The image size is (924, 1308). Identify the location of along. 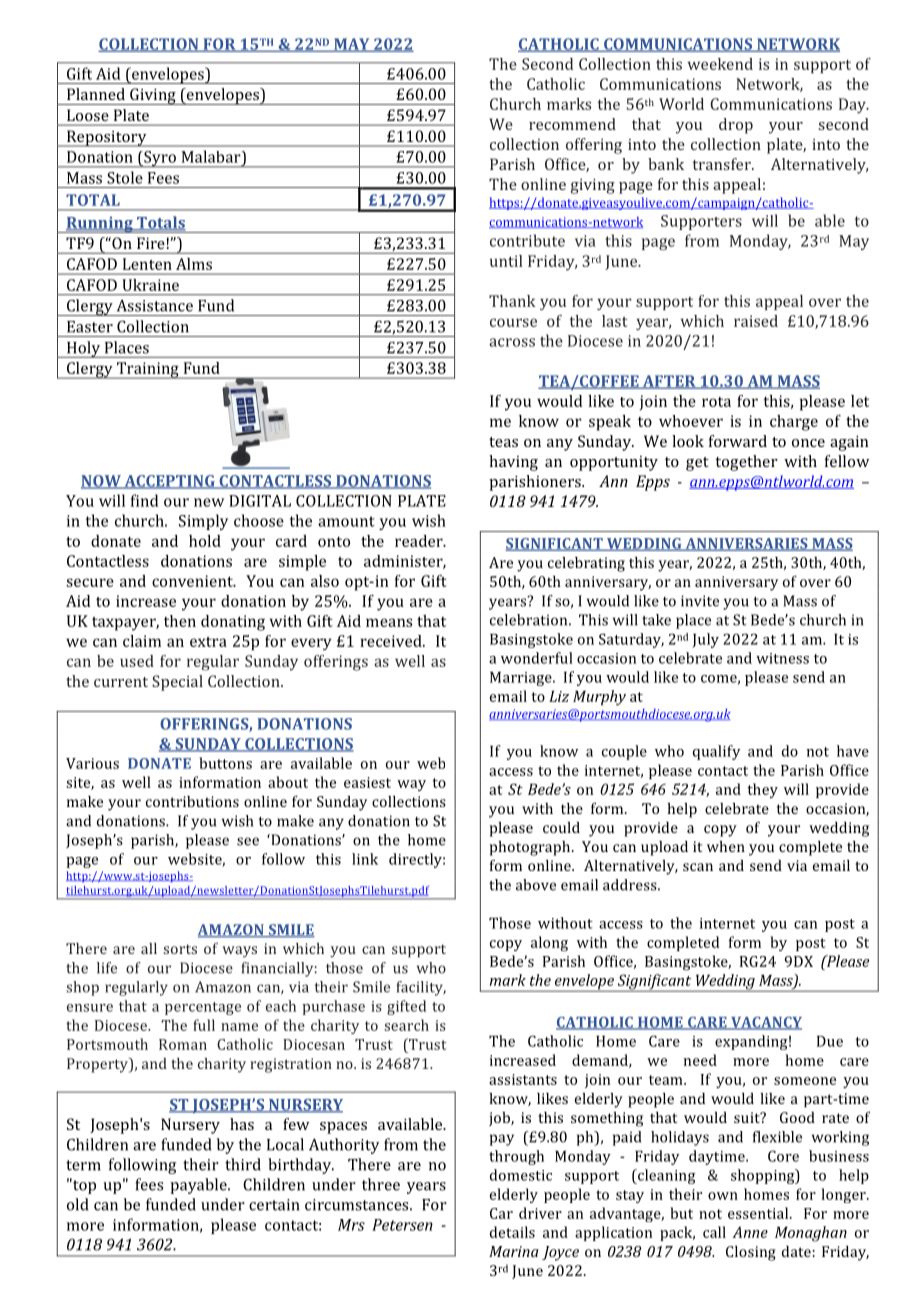
(549, 944).
